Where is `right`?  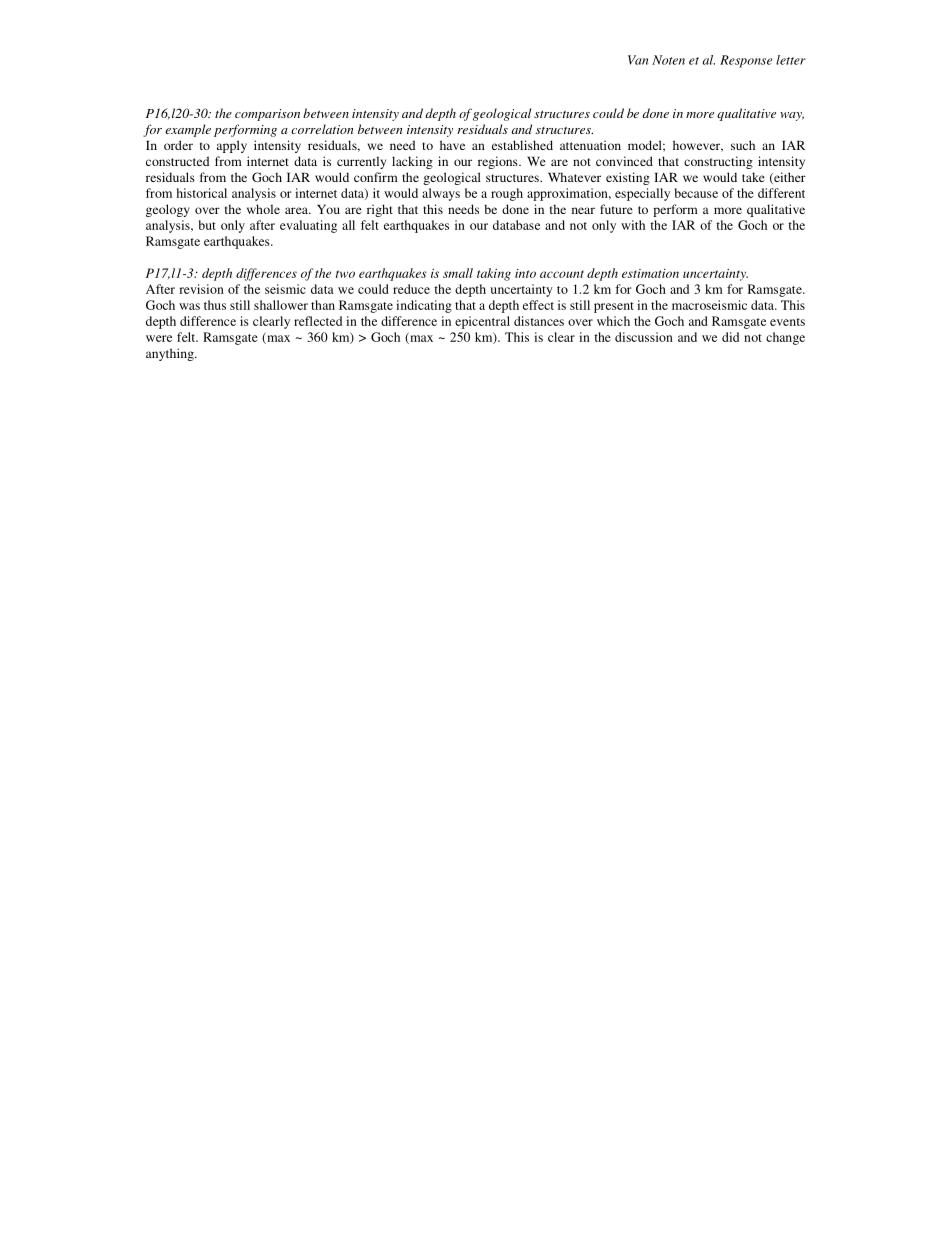
right is located at coordinates (380, 210).
